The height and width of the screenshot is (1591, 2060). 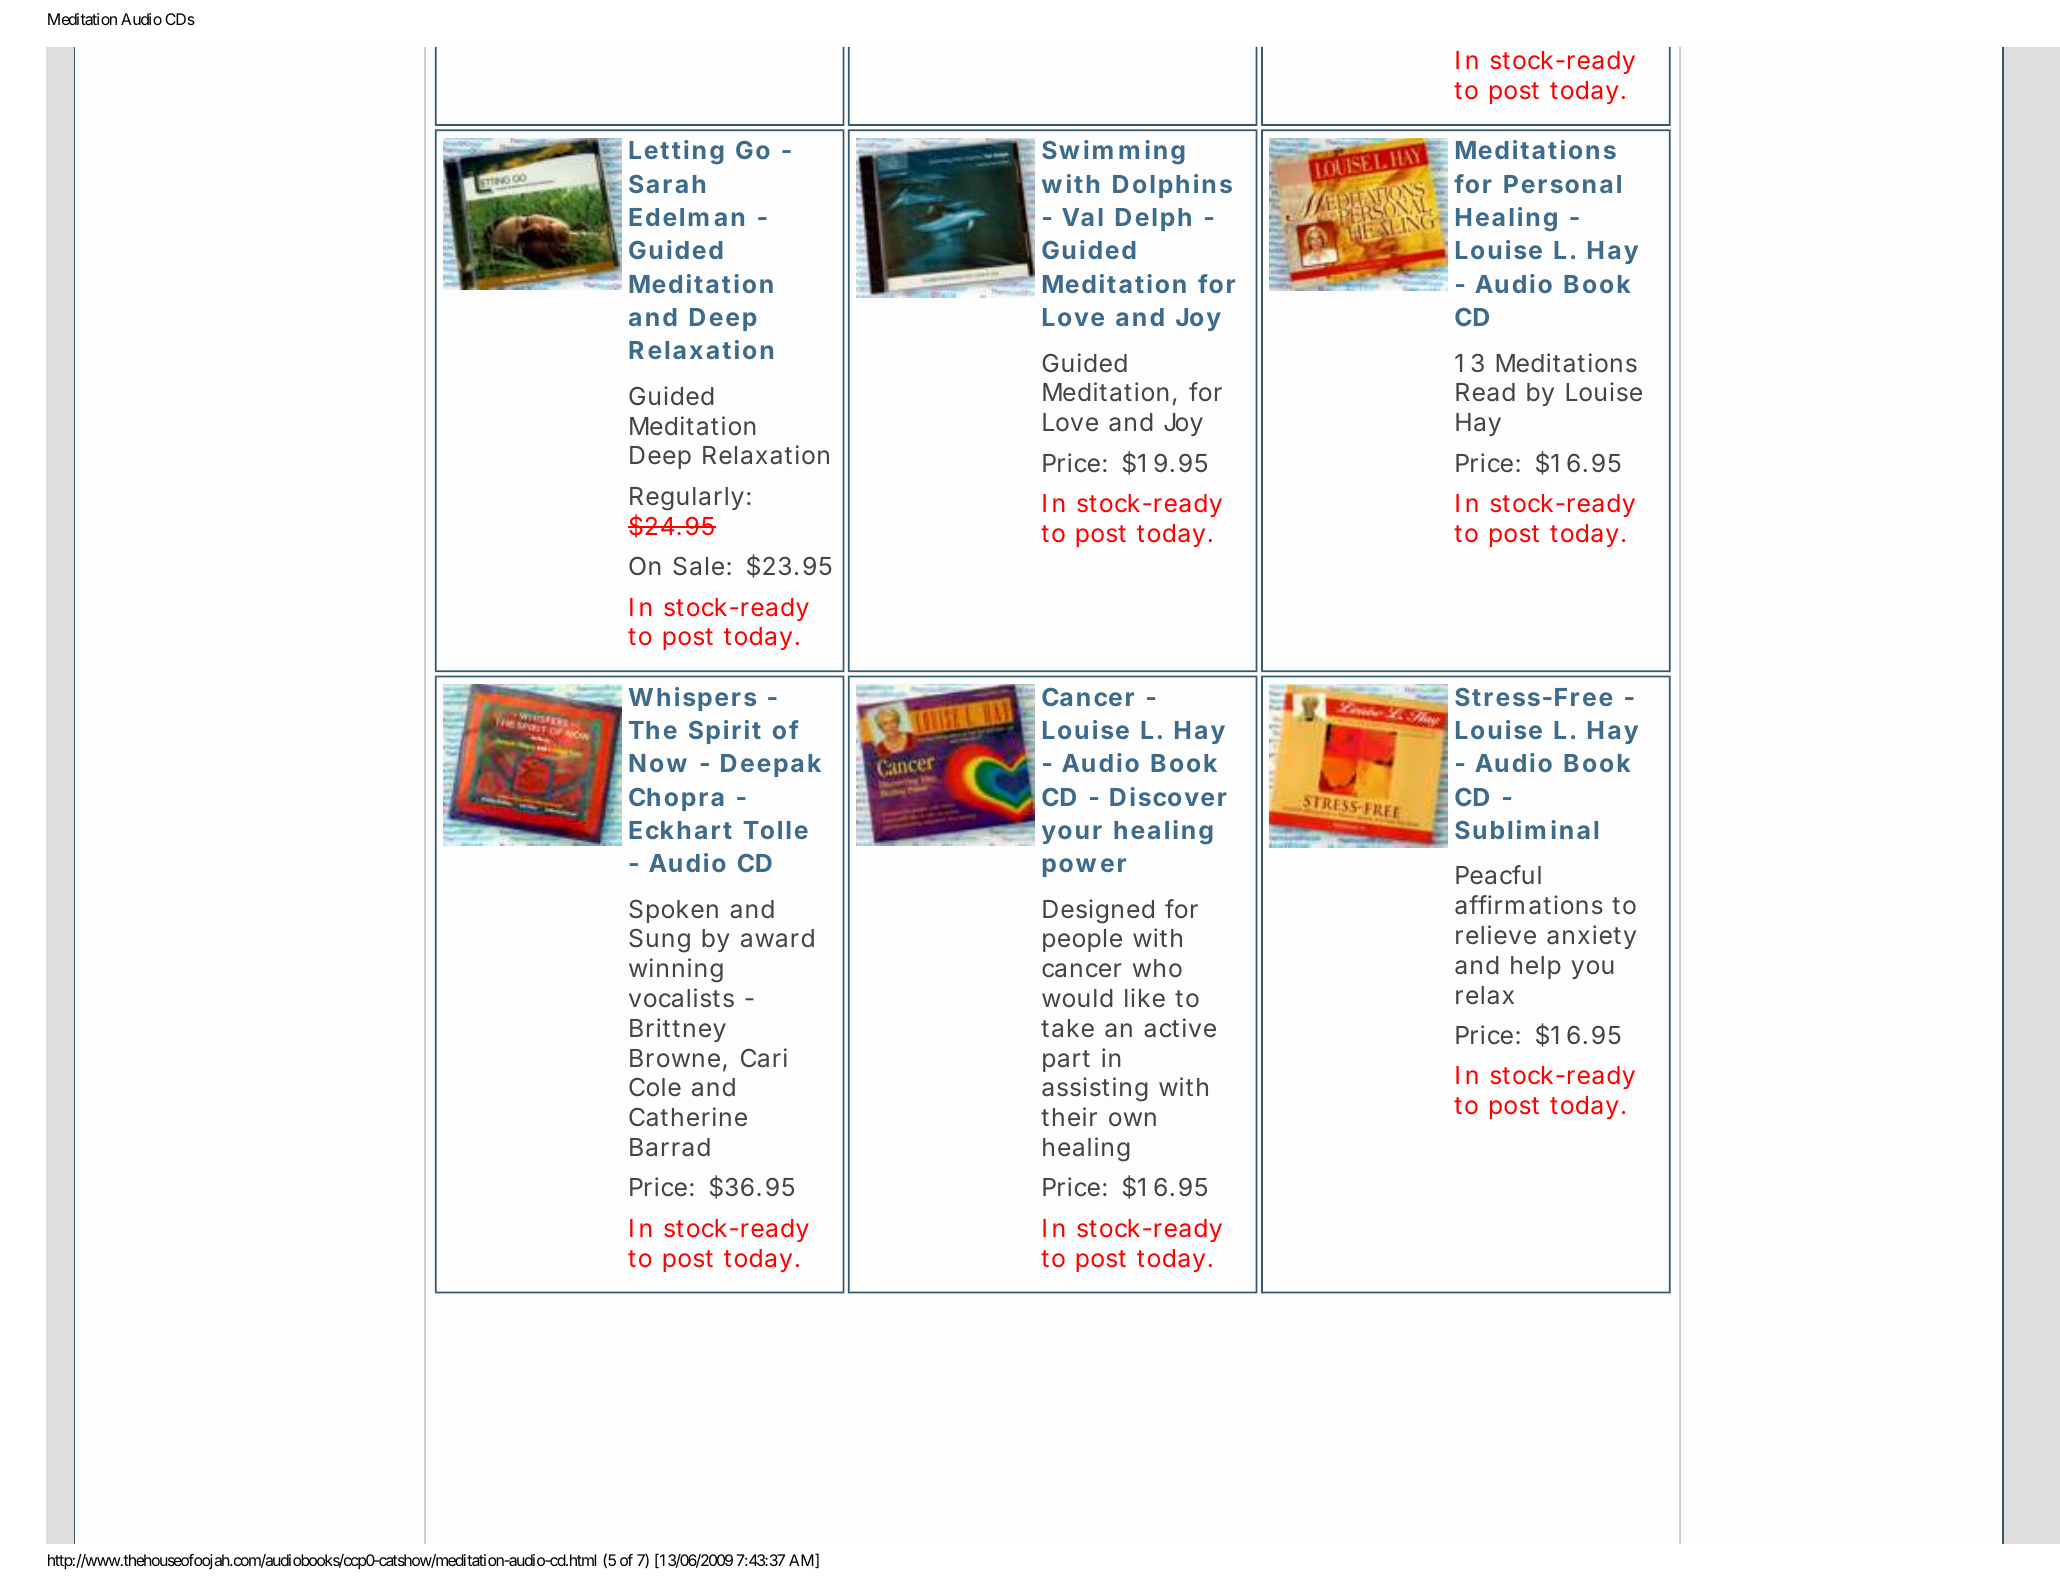 I want to click on Sarah, so click(x=667, y=184).
